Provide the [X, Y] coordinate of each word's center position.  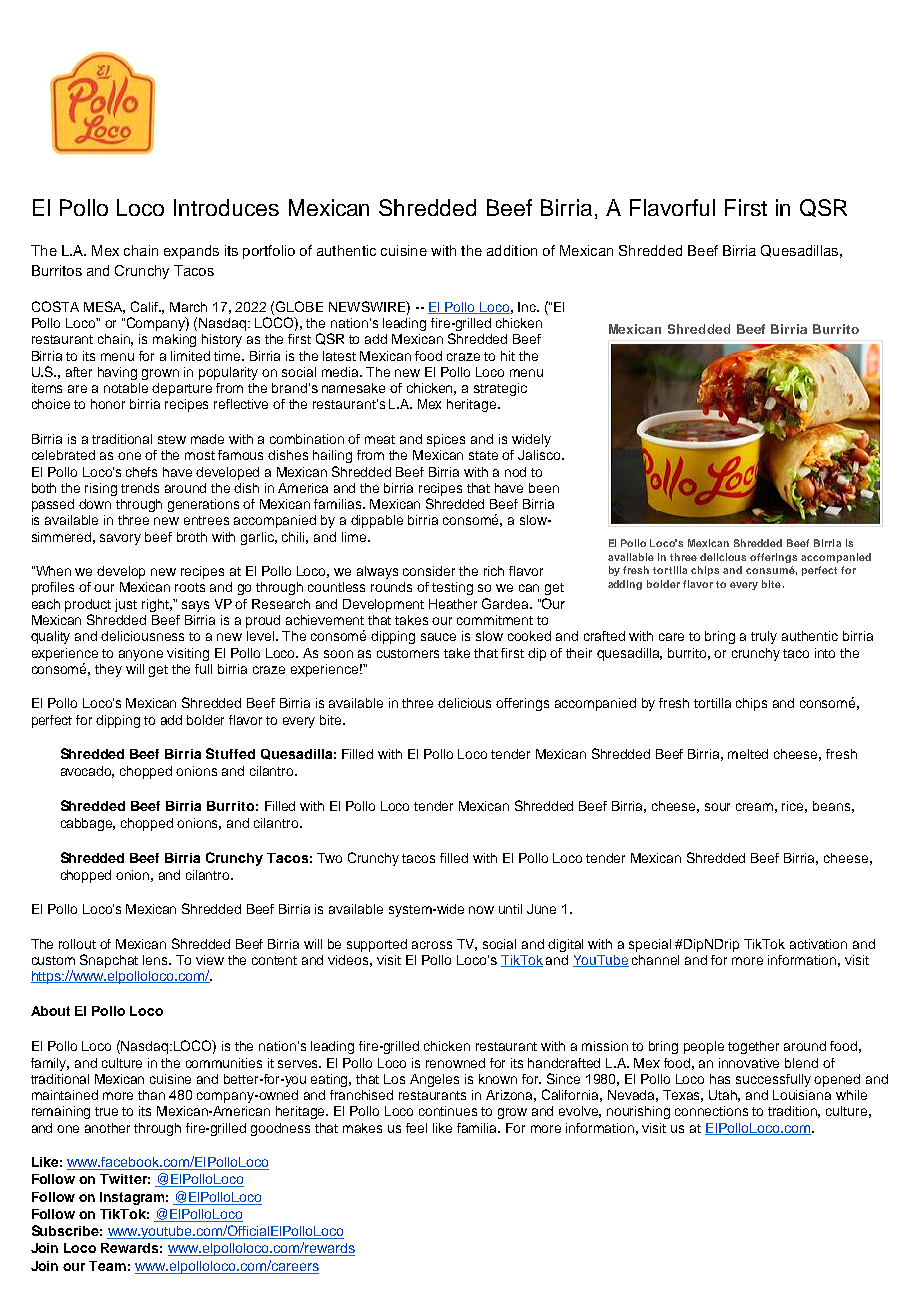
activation [818, 944]
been [544, 488]
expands [191, 252]
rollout [77, 944]
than [151, 1095]
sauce [438, 637]
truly [764, 637]
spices [446, 440]
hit [508, 356]
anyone [141, 655]
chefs [141, 472]
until [510, 909]
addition [512, 250]
